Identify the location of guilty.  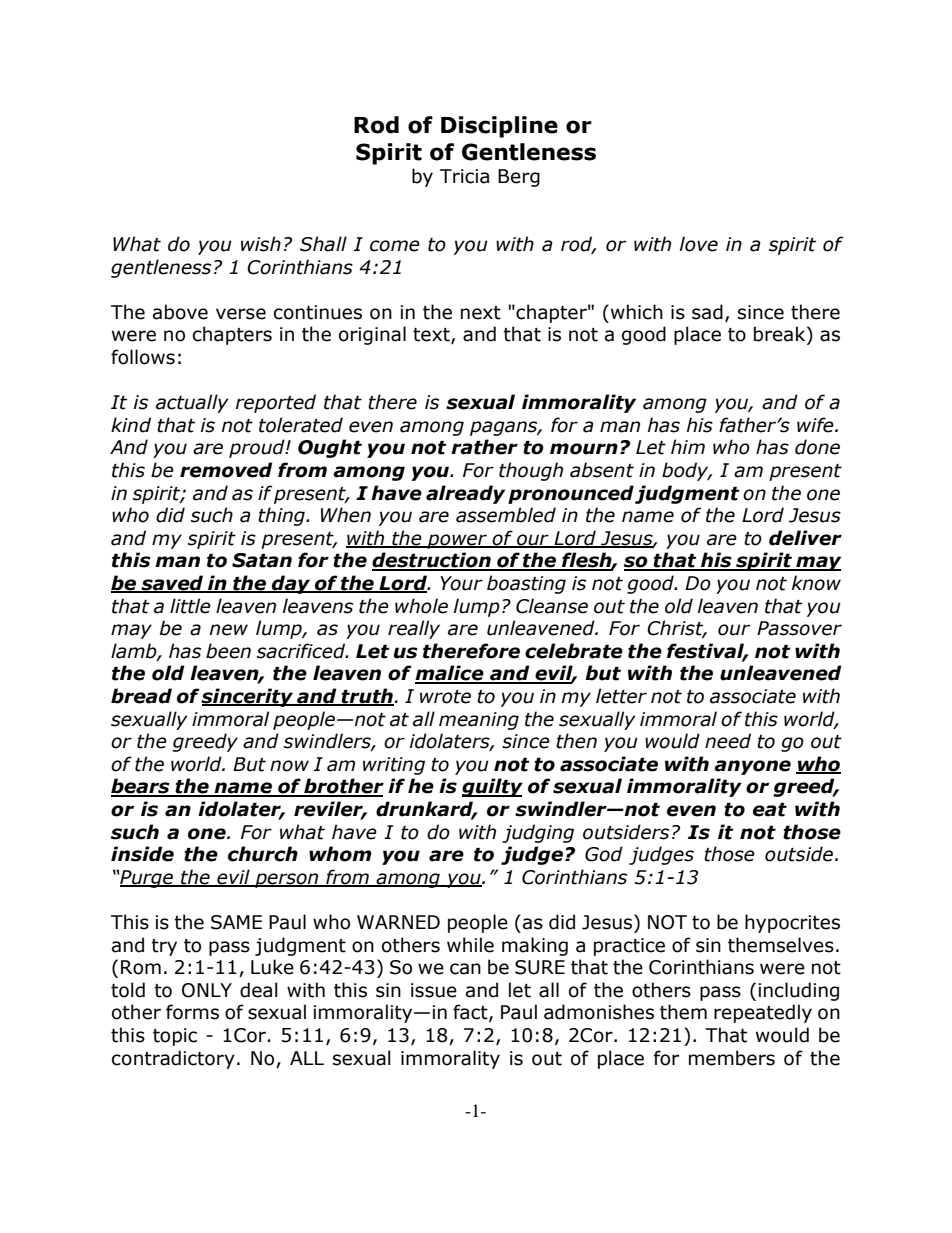
(492, 787).
